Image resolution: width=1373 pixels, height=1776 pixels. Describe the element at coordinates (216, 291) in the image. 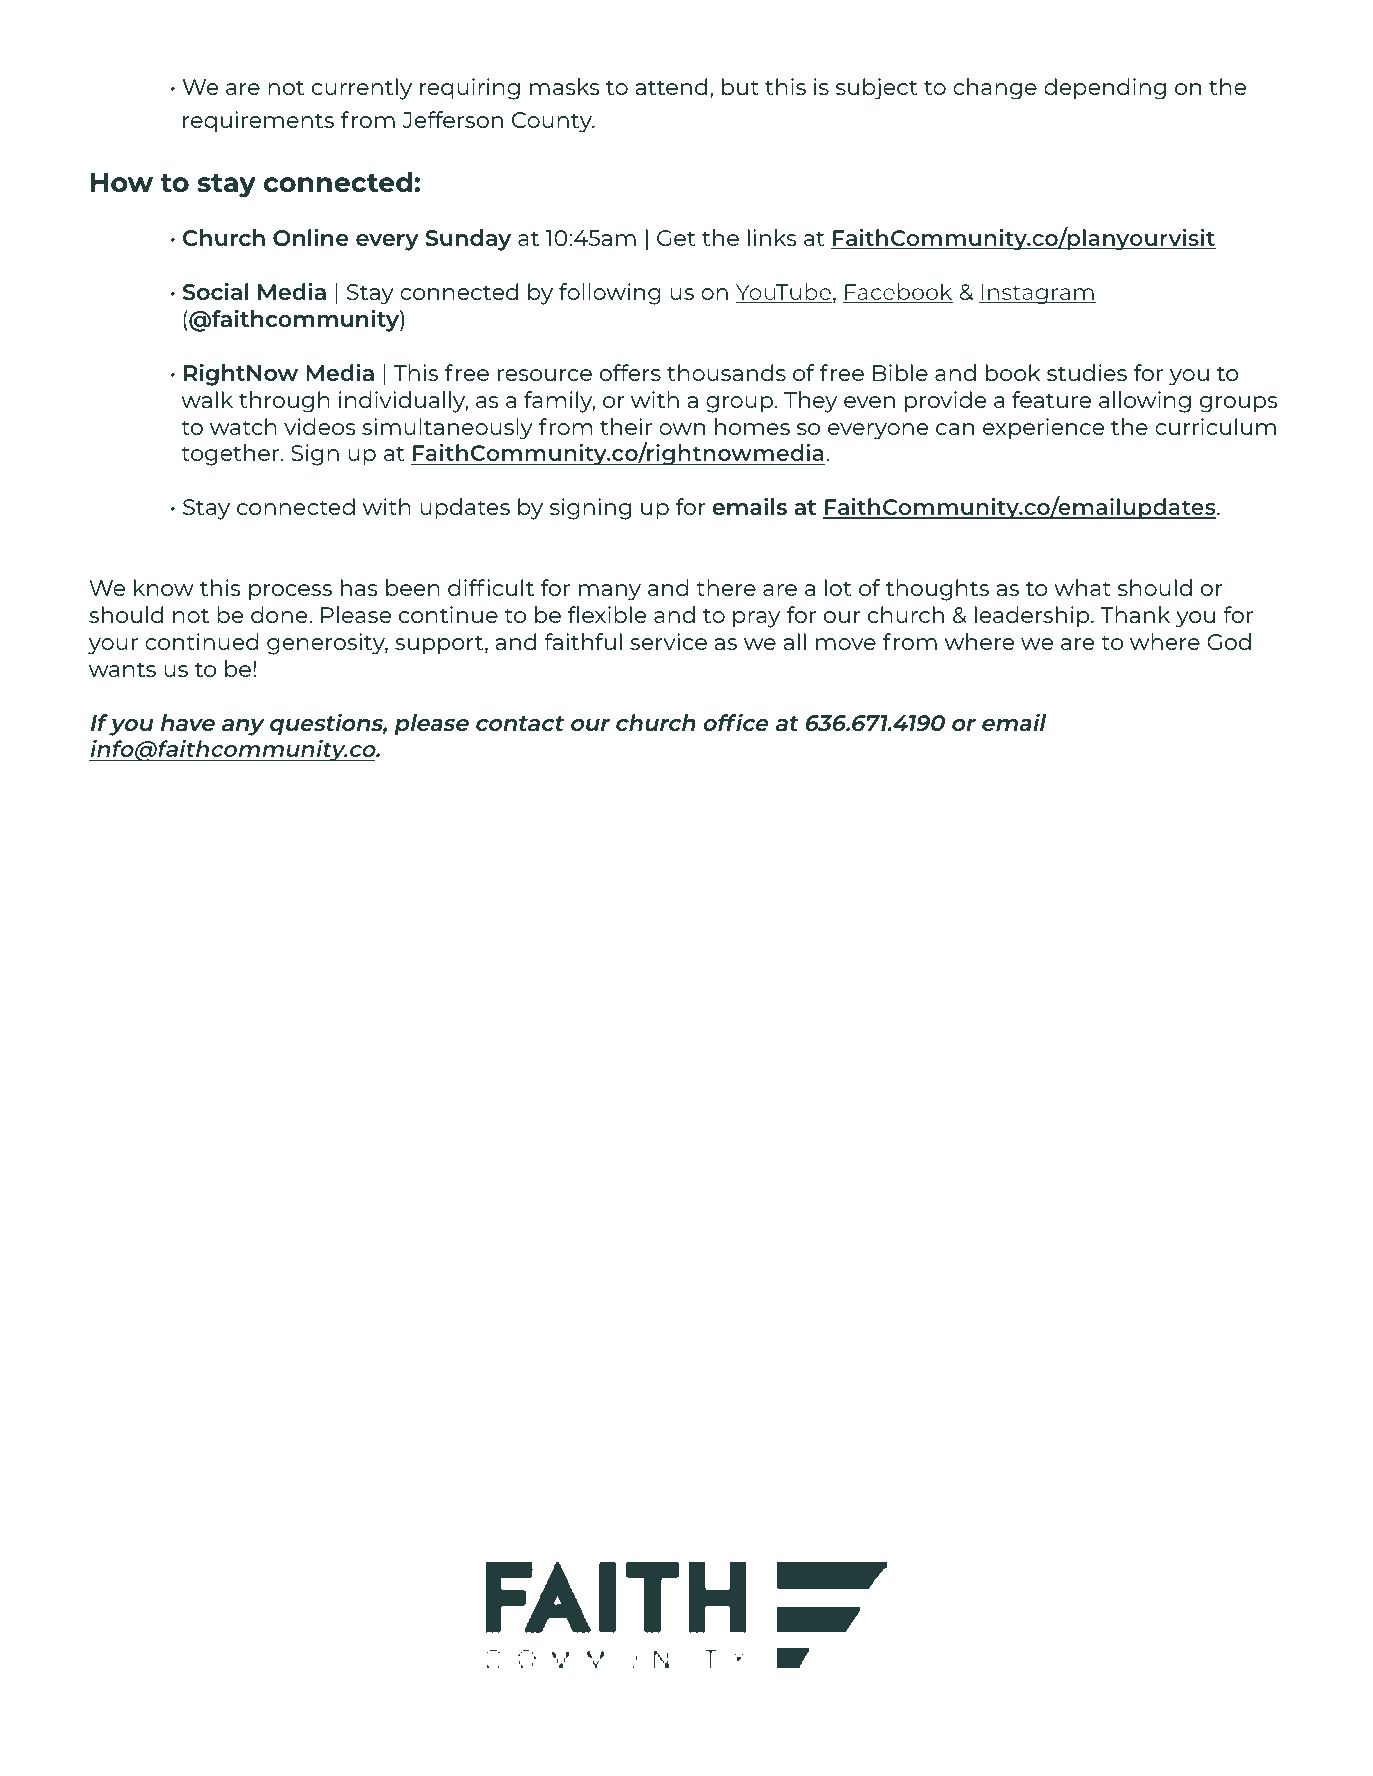

I see `Social` at that location.
